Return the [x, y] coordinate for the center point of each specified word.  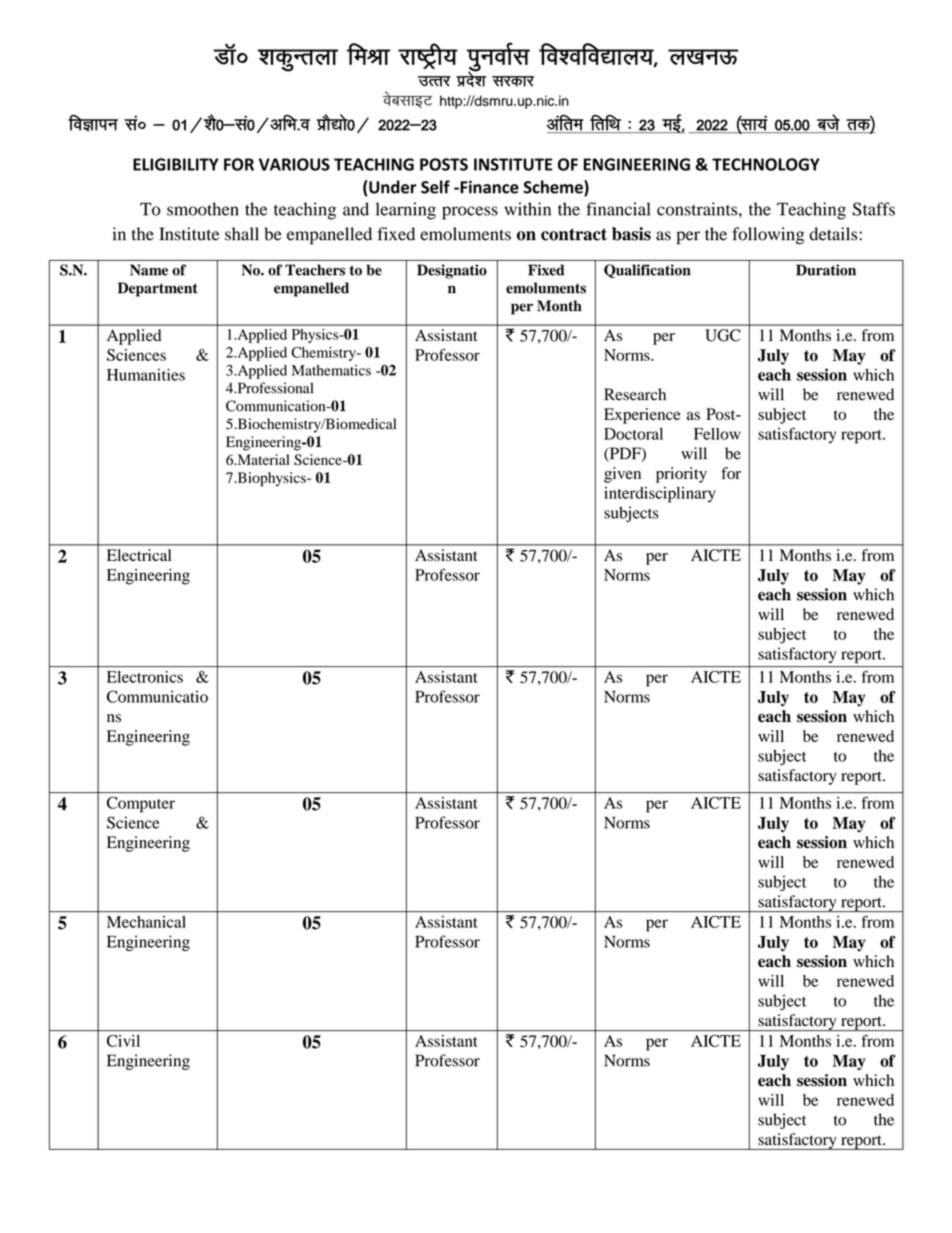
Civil [123, 1041]
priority [681, 475]
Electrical [139, 555]
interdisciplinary [660, 495]
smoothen [203, 209]
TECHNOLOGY [766, 164]
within [527, 209]
